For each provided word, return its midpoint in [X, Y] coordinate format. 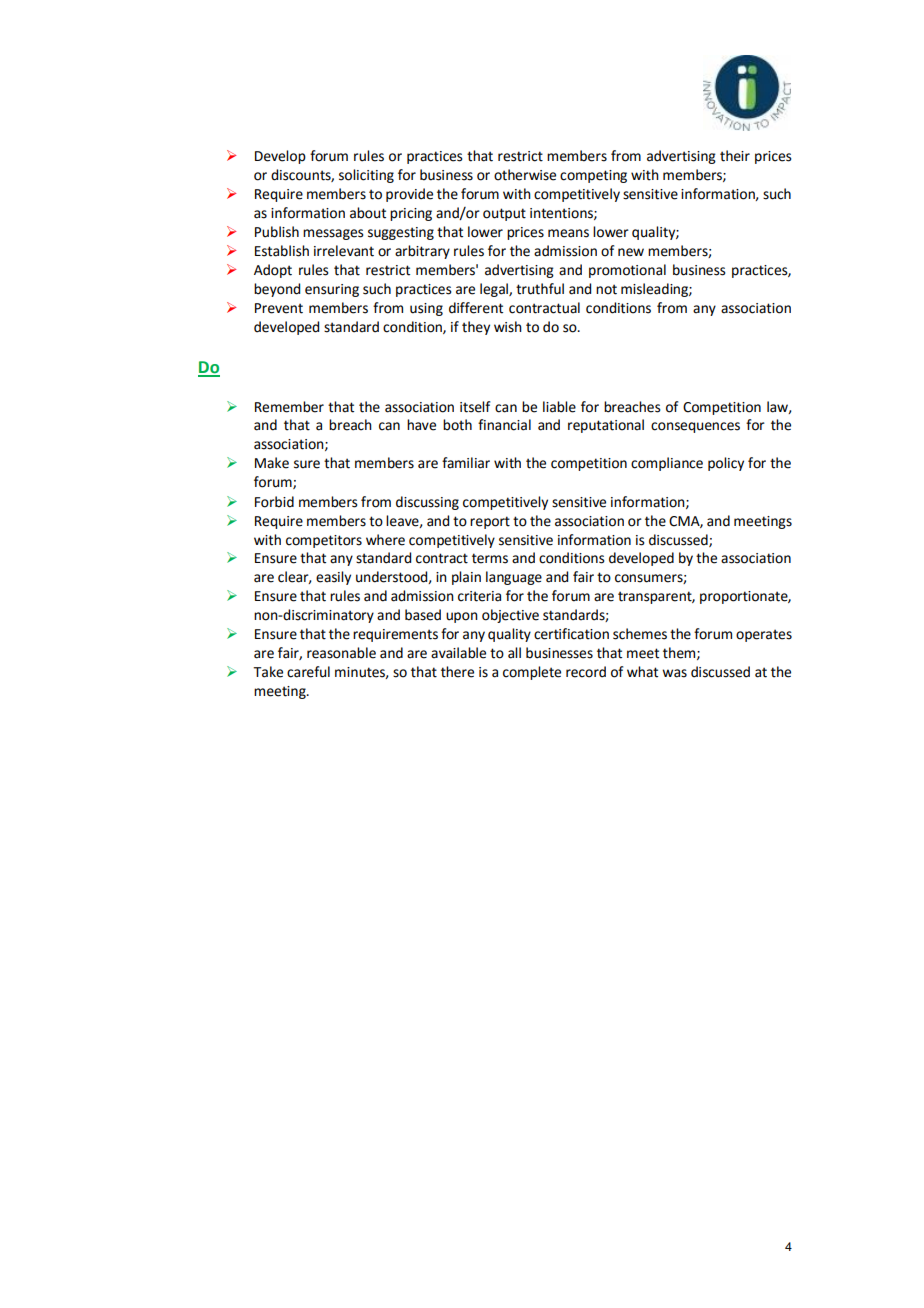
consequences [695, 427]
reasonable [341, 653]
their [735, 156]
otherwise [525, 175]
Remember [289, 407]
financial [504, 425]
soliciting [366, 176]
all [514, 653]
